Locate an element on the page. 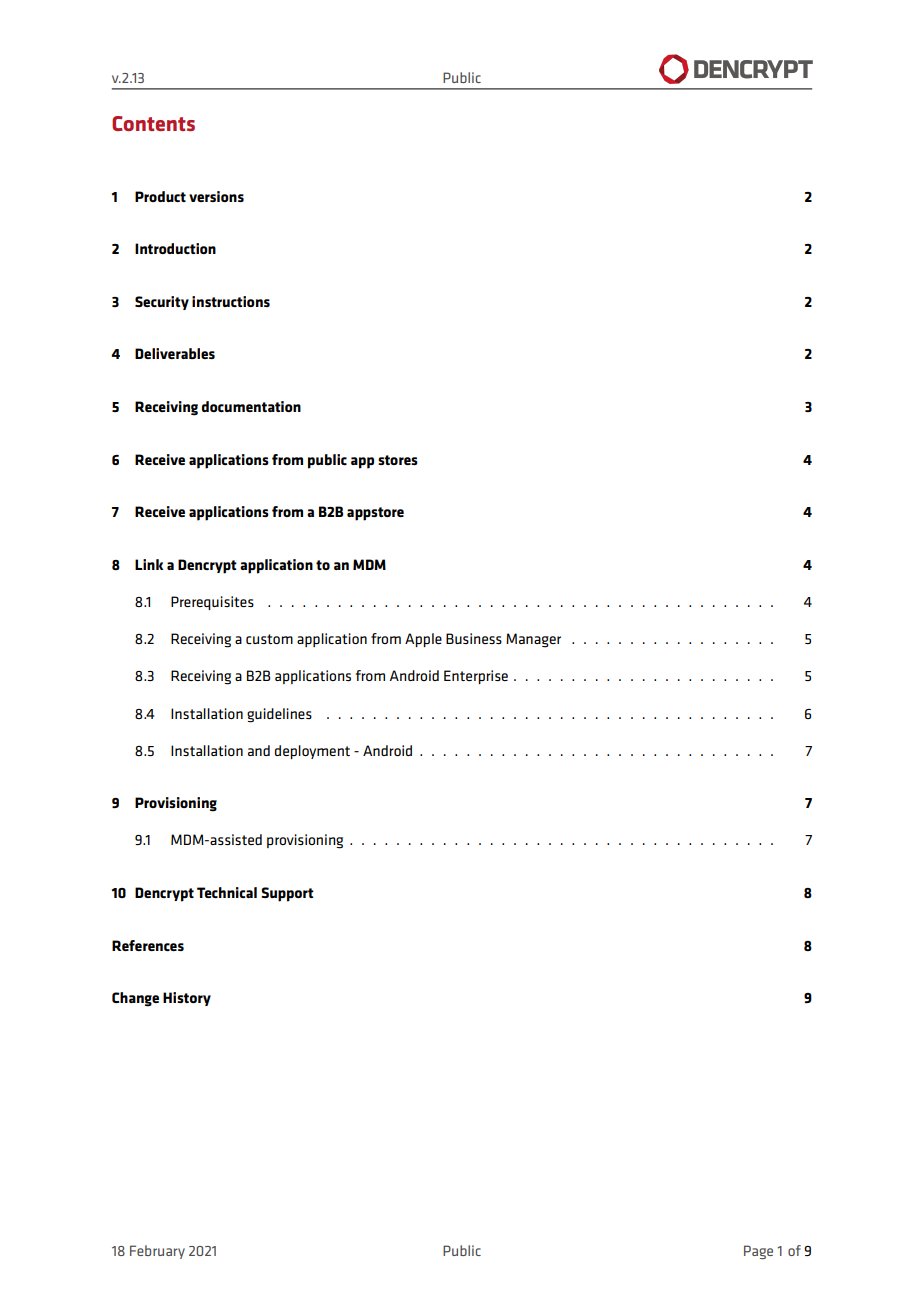  deployment is located at coordinates (312, 752).
